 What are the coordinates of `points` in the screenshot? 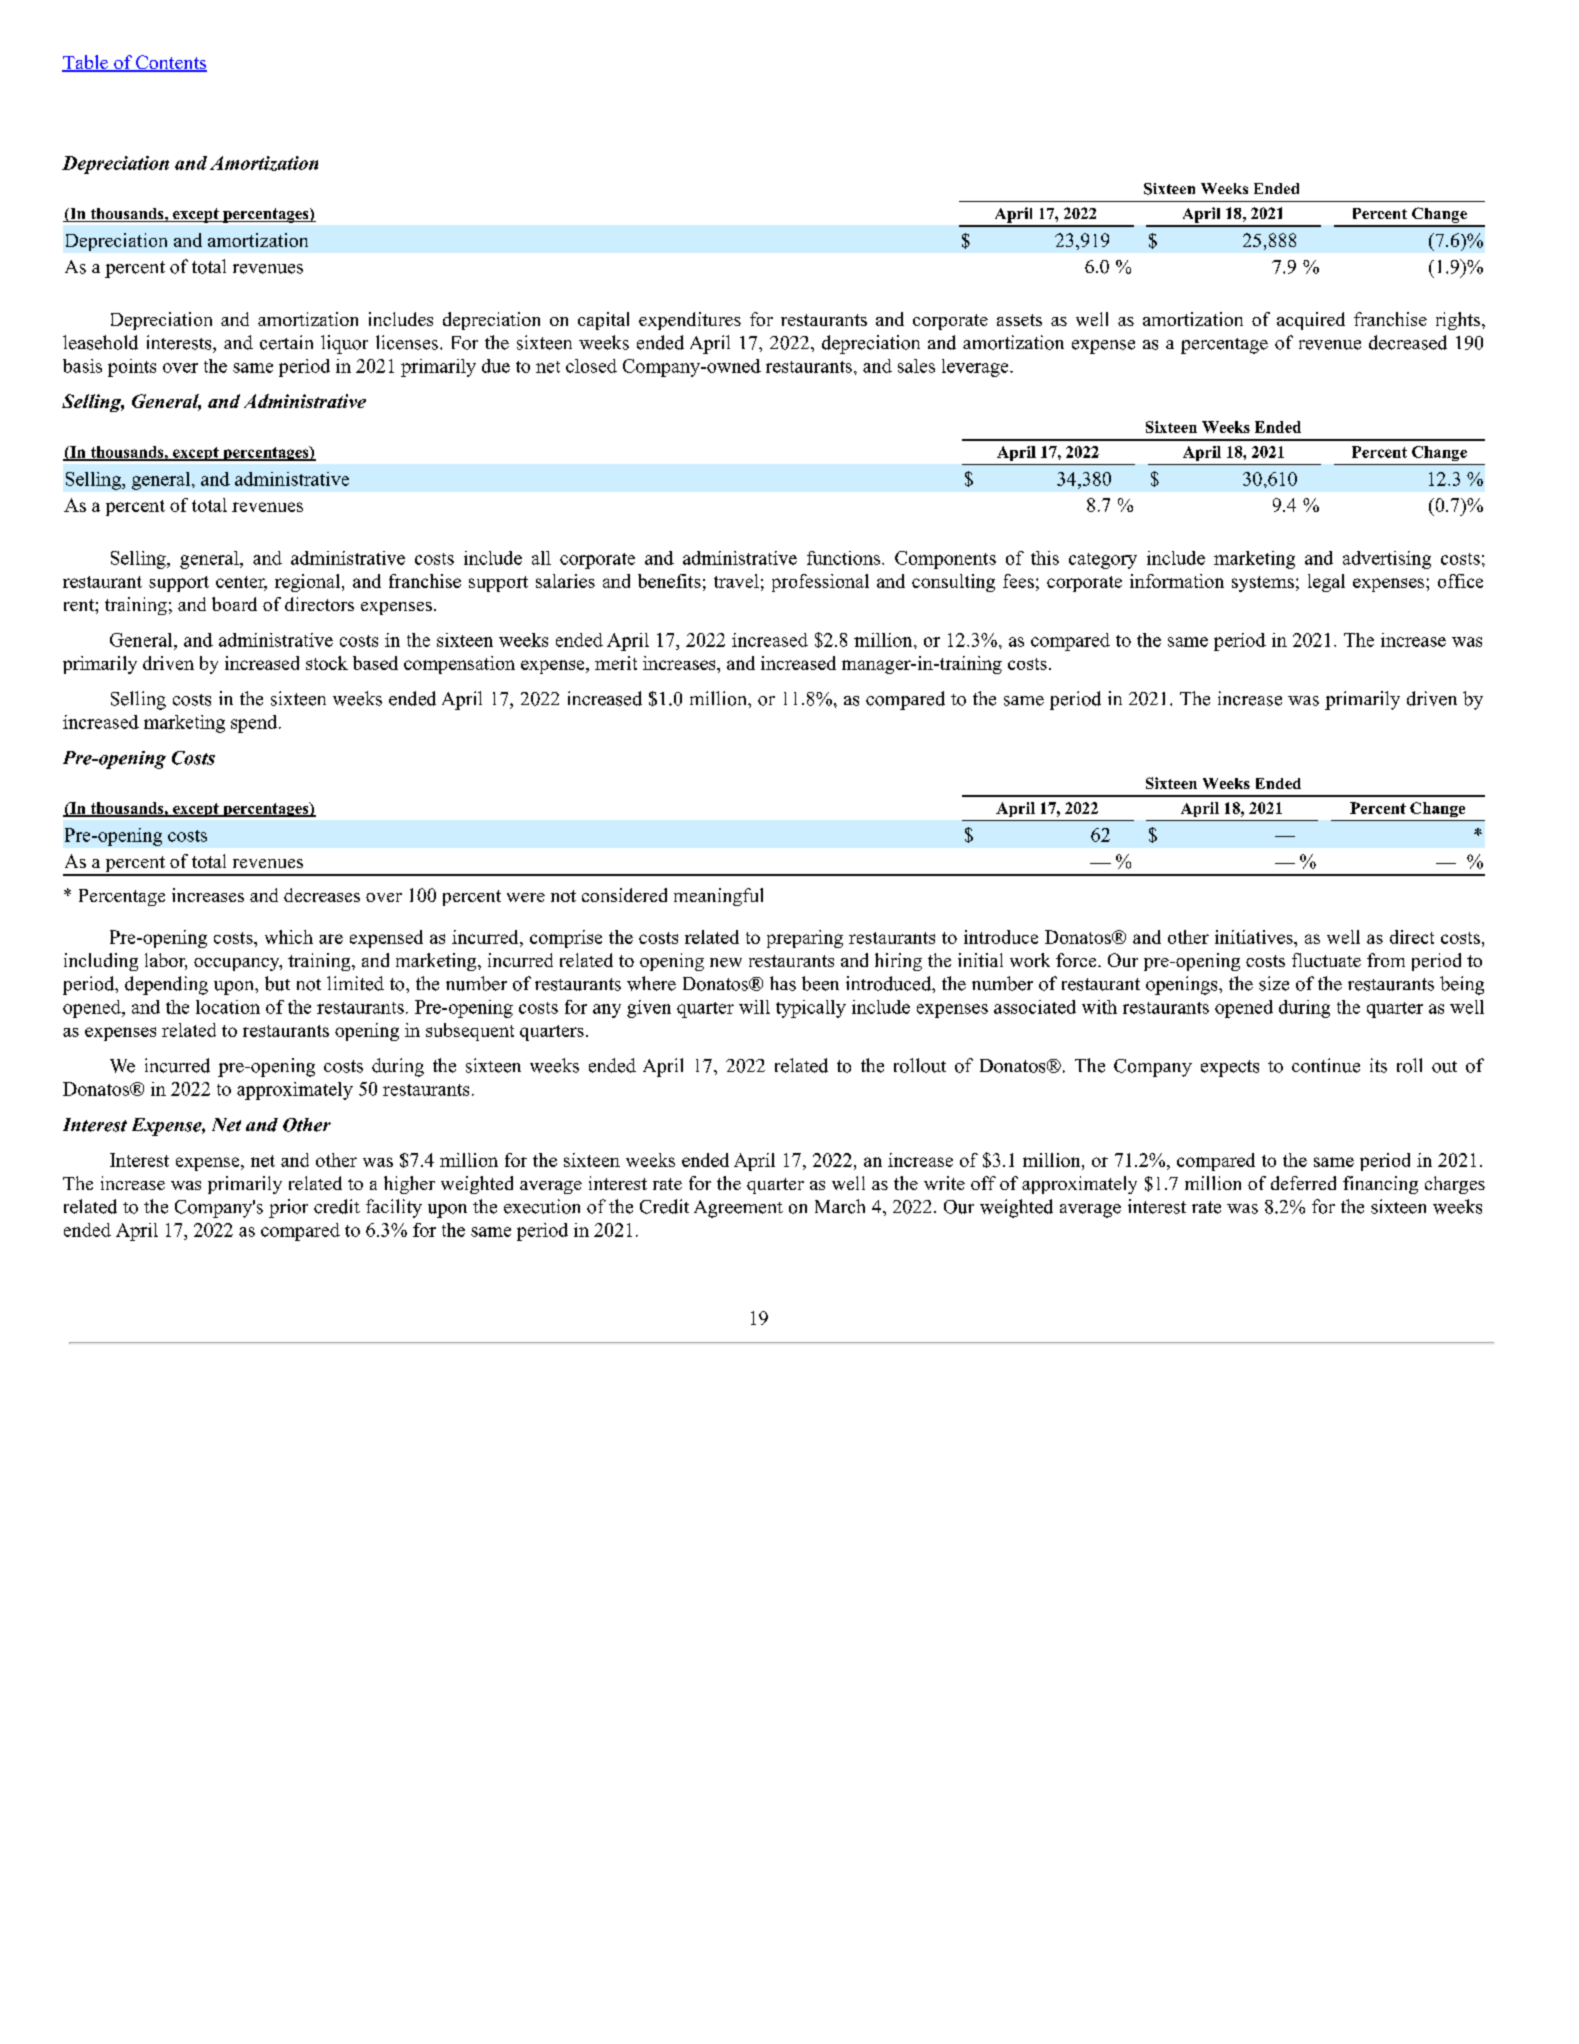 It's located at (132, 368).
